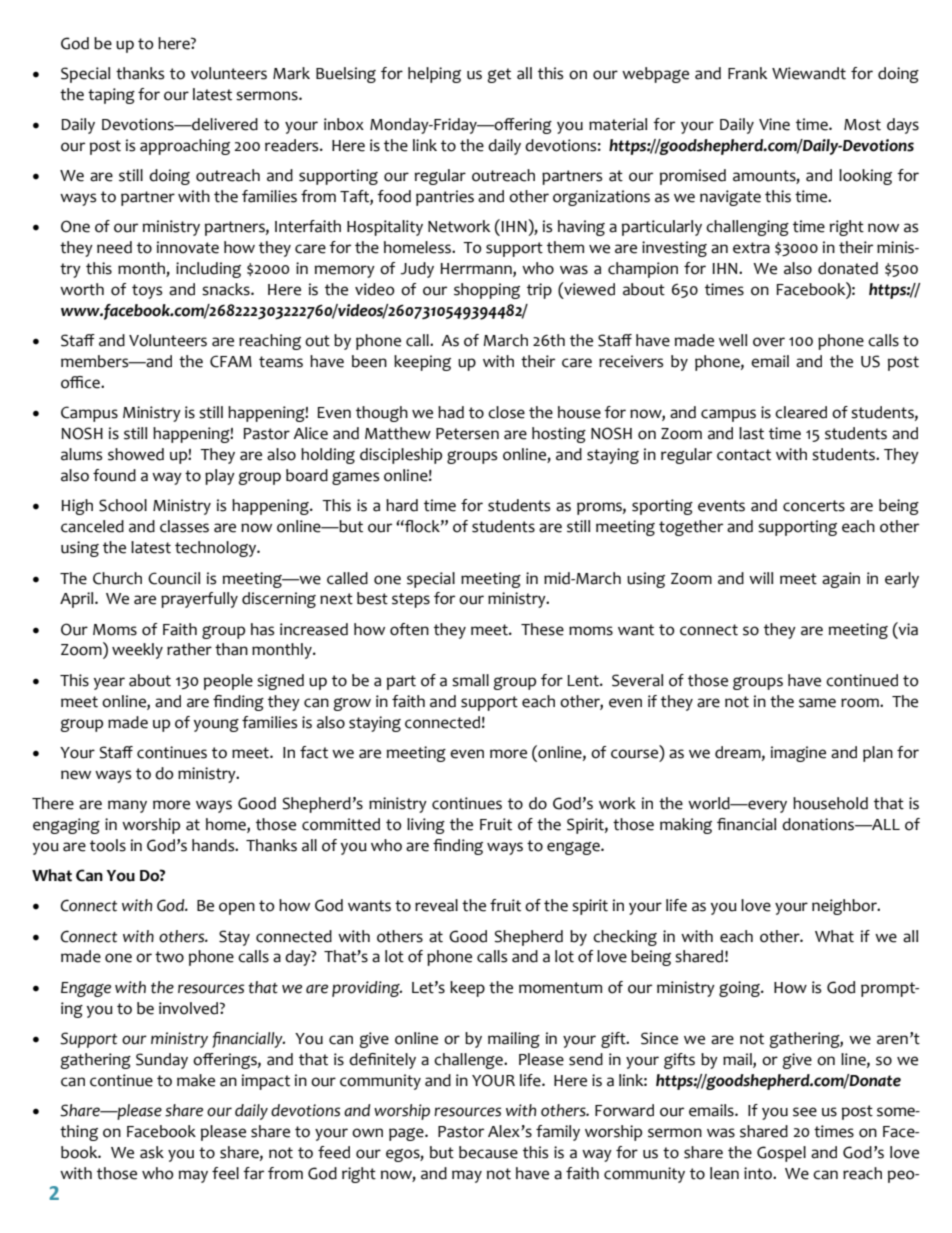 The image size is (952, 1233). What do you see at coordinates (136, 454) in the screenshot?
I see `showed` at bounding box center [136, 454].
